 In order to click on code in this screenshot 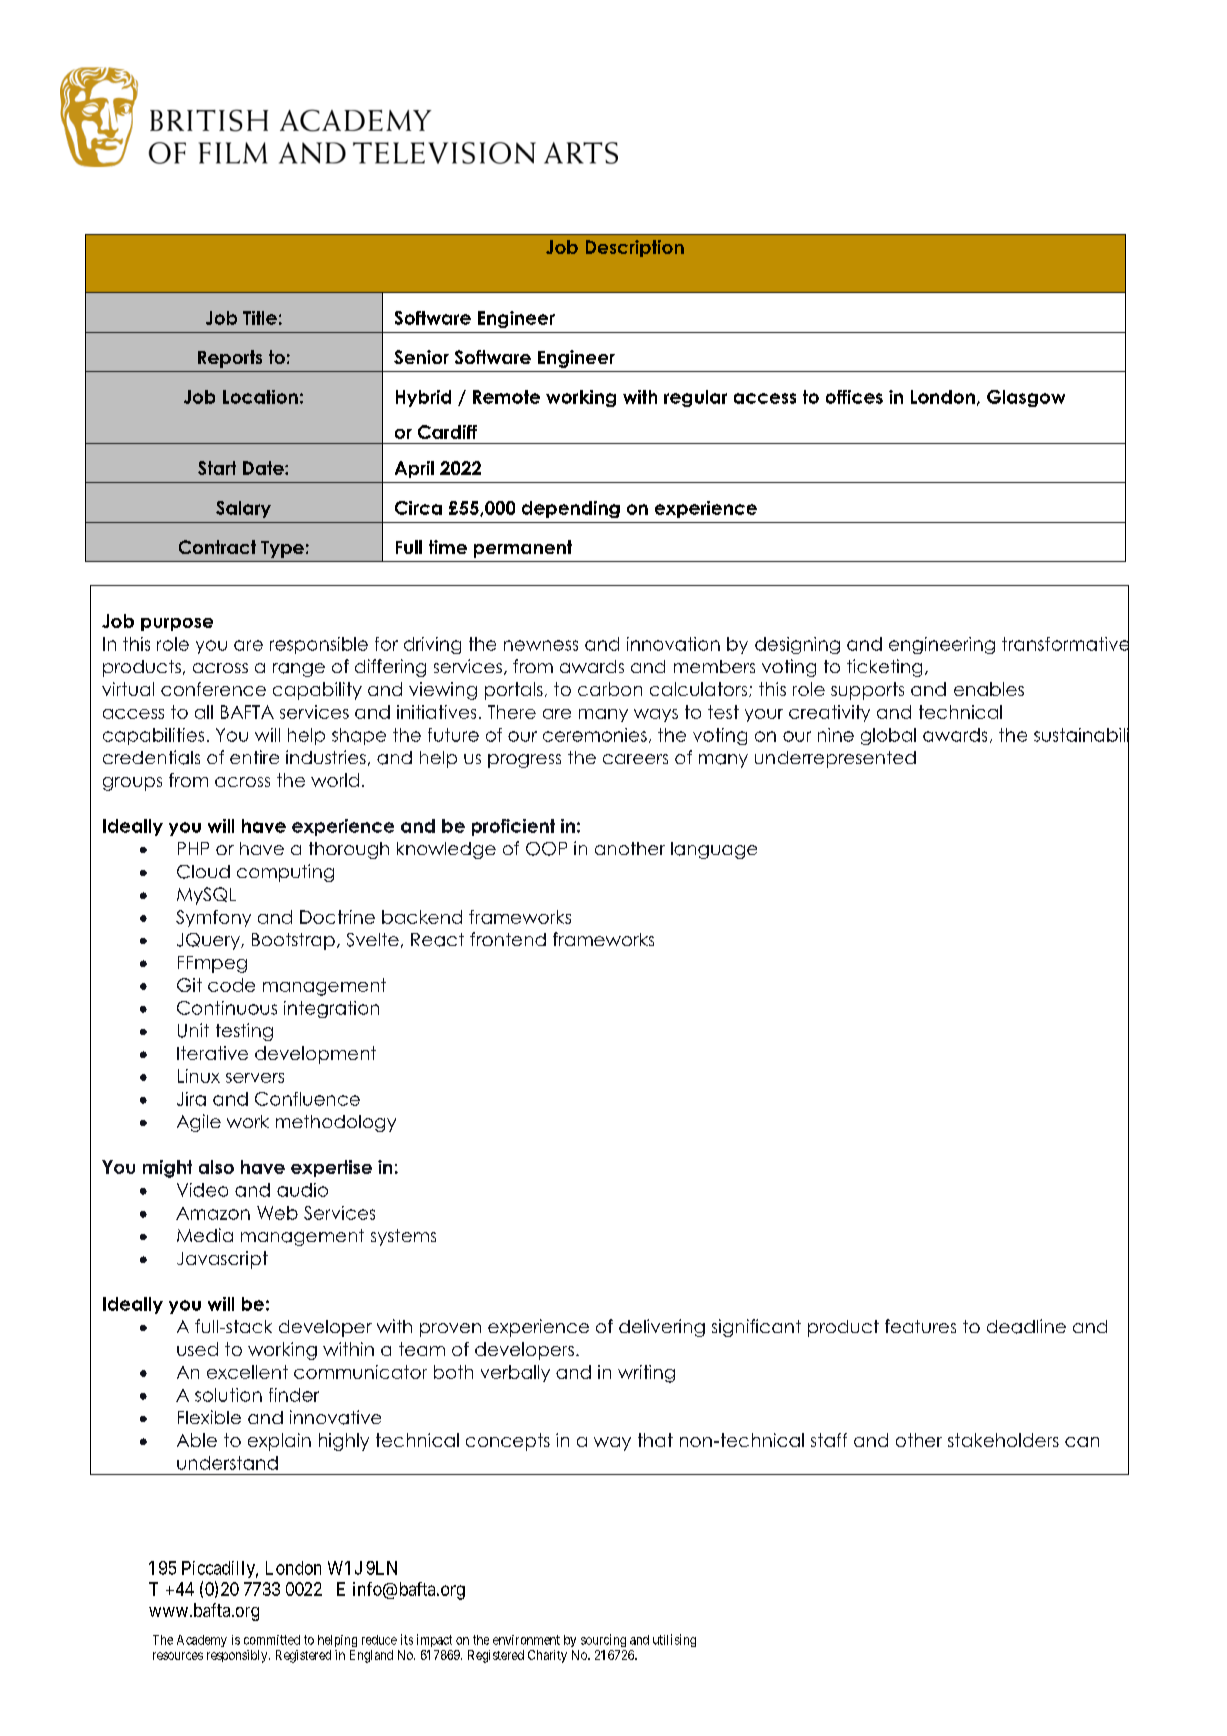, I will do `click(231, 985)`.
